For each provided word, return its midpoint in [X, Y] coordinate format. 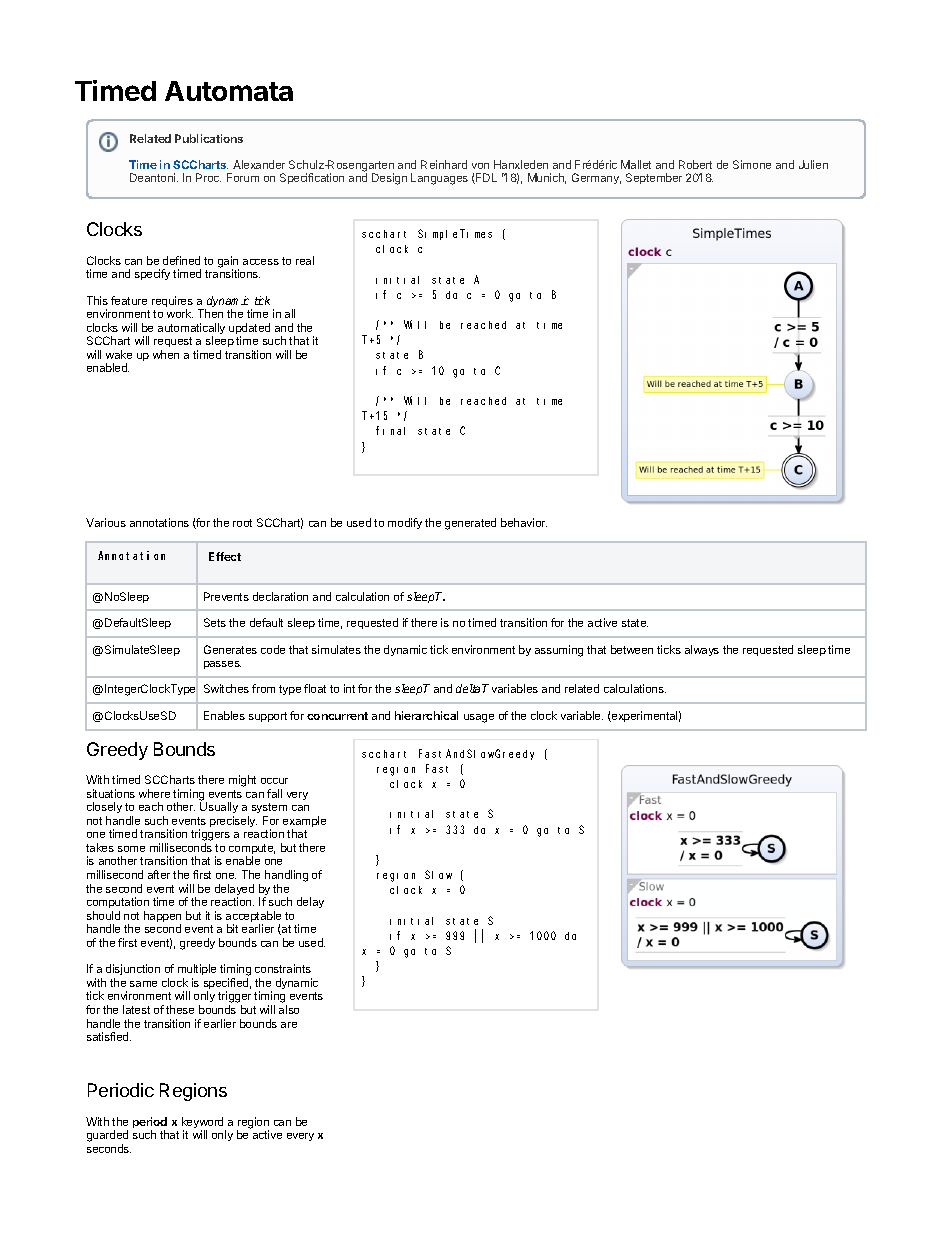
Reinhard [444, 164]
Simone [752, 164]
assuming [559, 651]
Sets [215, 622]
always [702, 650]
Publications [209, 138]
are [289, 1025]
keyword [204, 1124]
